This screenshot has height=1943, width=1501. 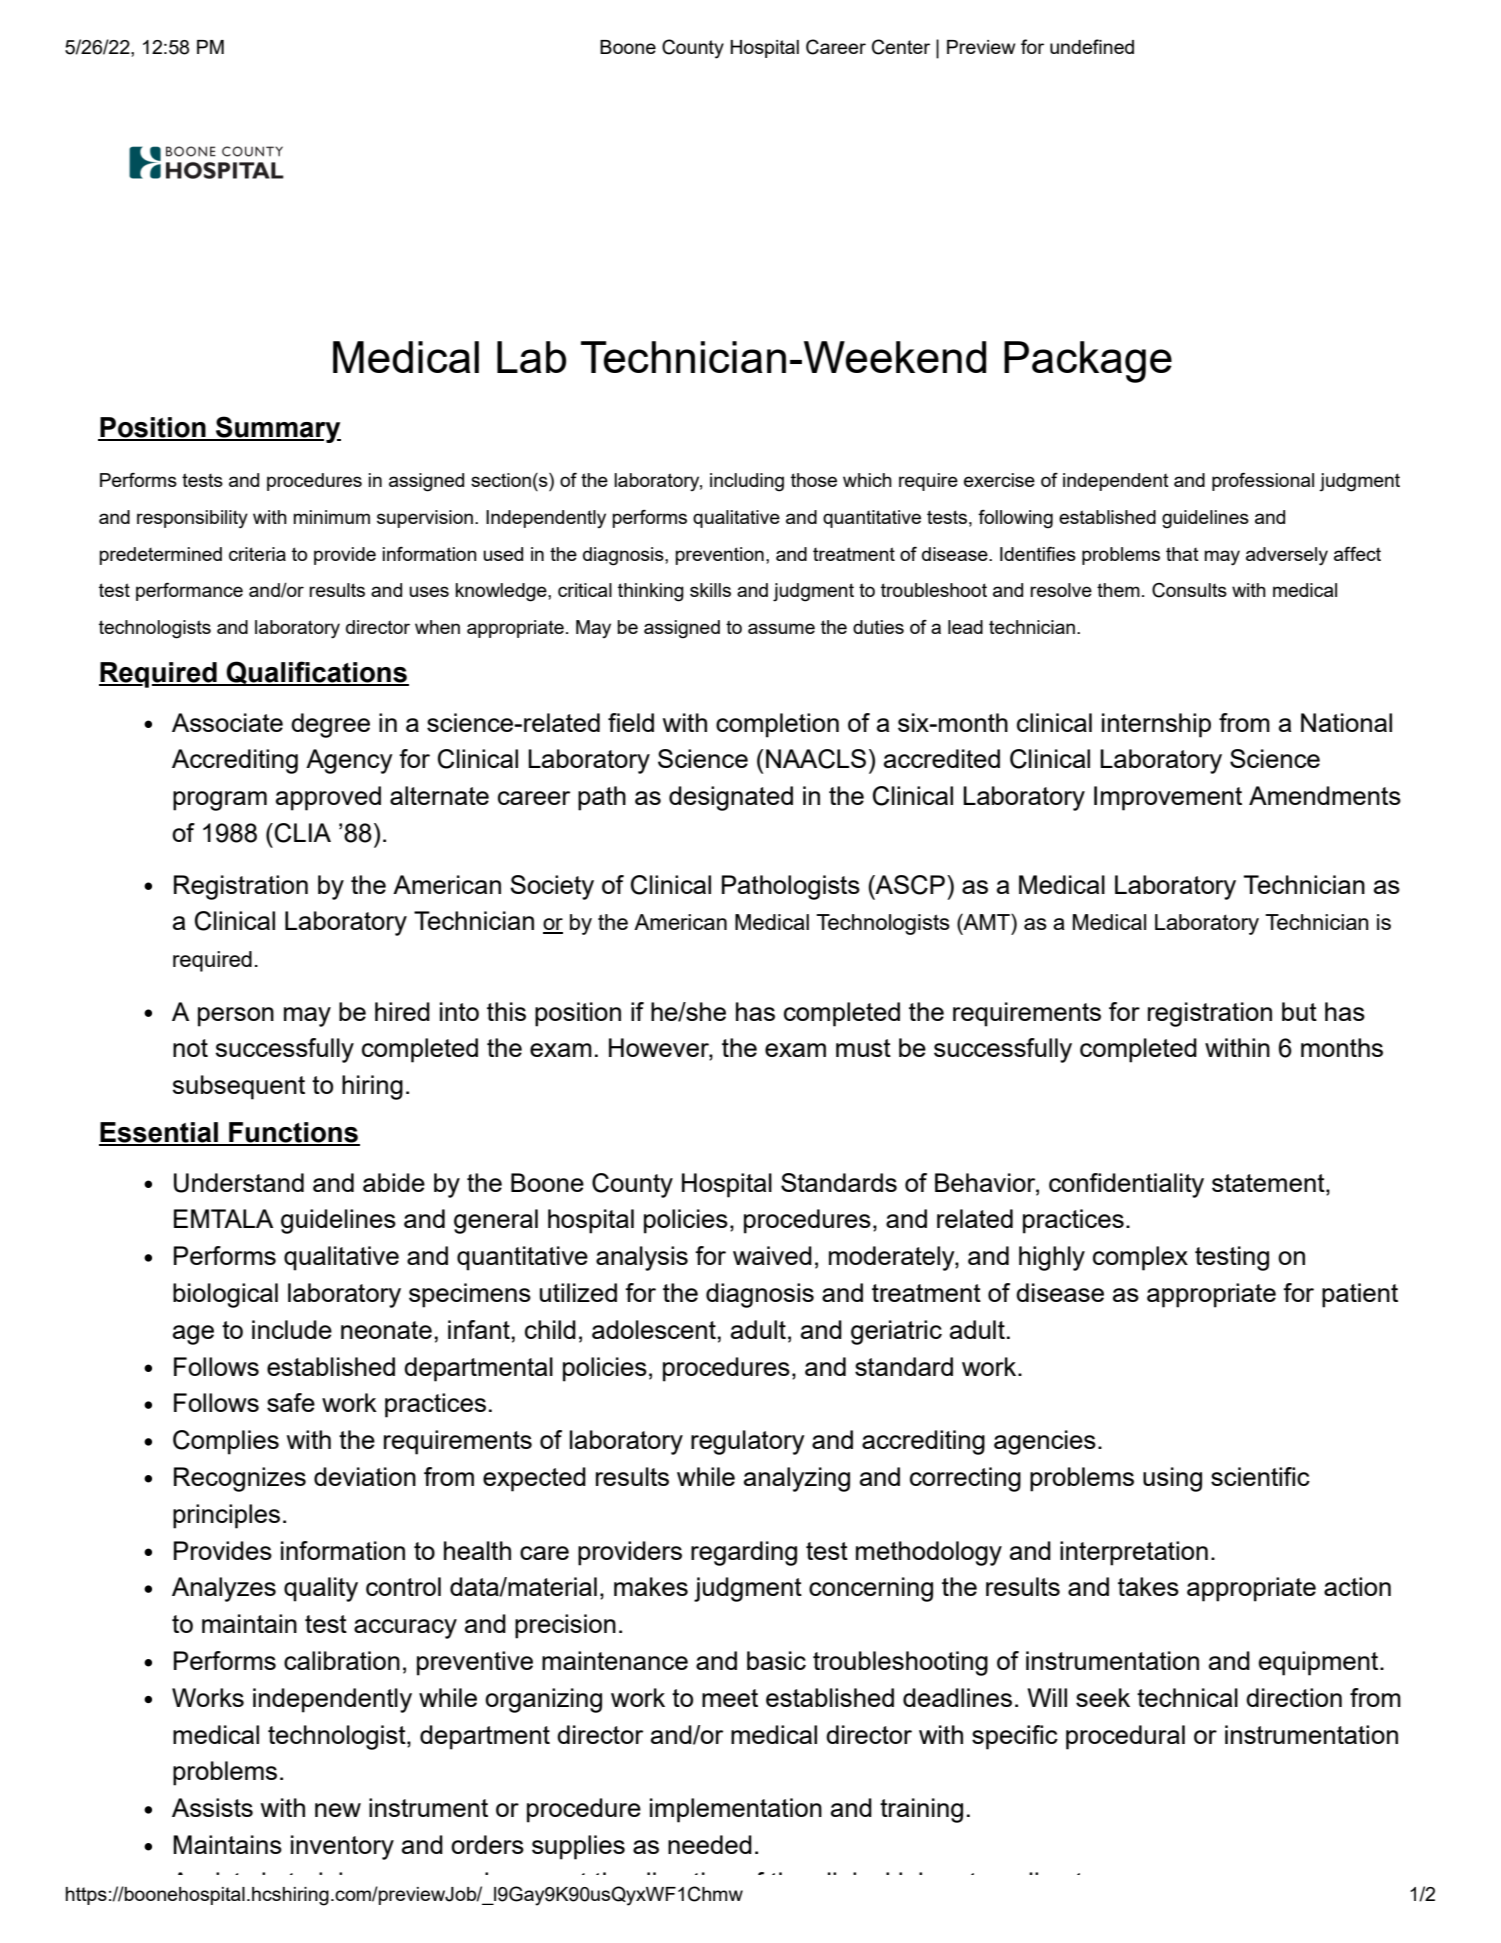 I want to click on designated, so click(x=731, y=798).
